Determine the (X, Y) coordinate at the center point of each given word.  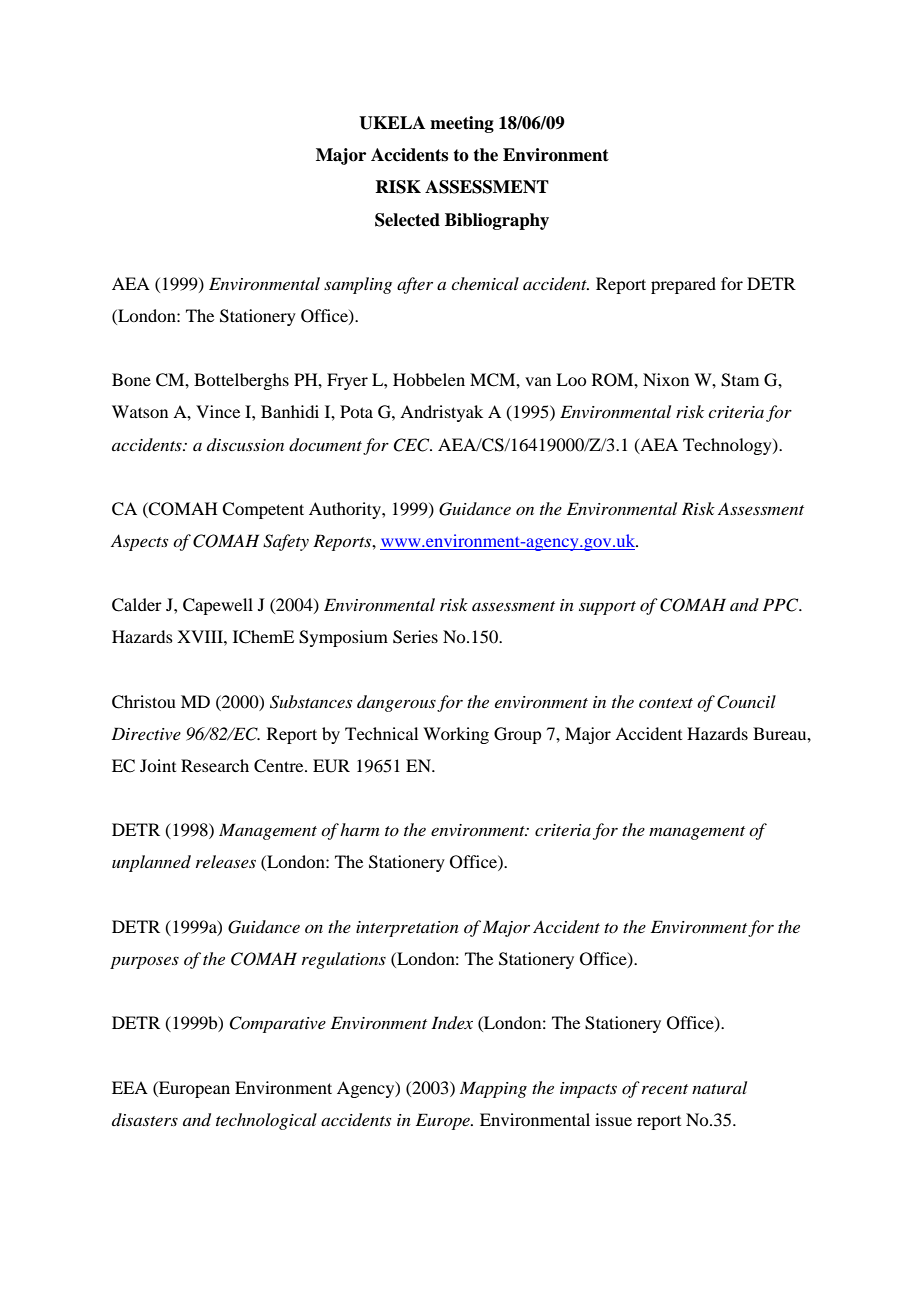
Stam (740, 380)
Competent (263, 510)
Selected (407, 220)
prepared (683, 285)
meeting (462, 124)
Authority (346, 510)
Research (215, 765)
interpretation (407, 929)
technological (266, 1121)
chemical (485, 283)
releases (226, 861)
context (666, 703)
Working (456, 735)
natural (719, 1087)
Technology (728, 446)
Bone (131, 379)
